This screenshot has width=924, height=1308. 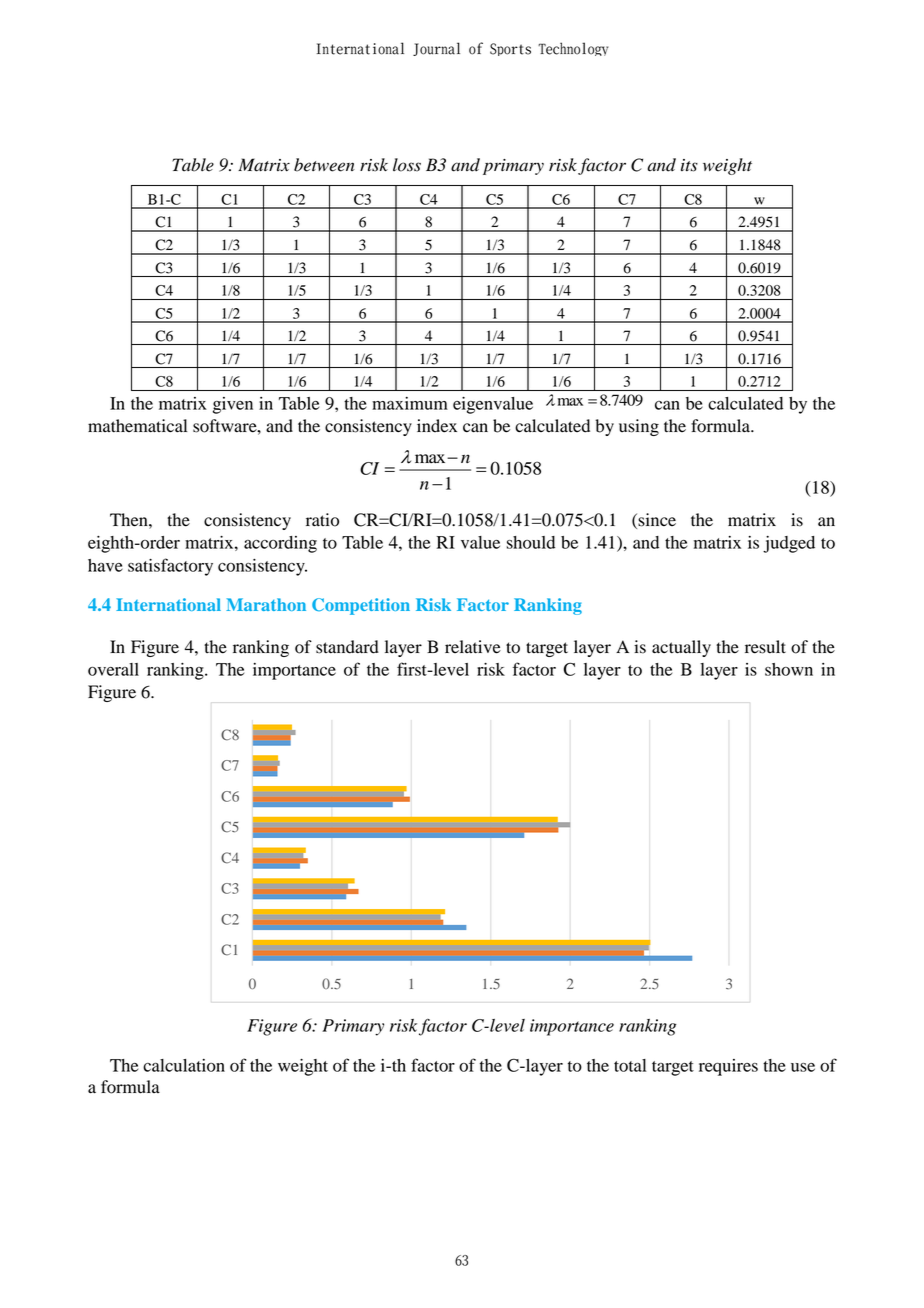 I want to click on given, so click(x=233, y=405).
